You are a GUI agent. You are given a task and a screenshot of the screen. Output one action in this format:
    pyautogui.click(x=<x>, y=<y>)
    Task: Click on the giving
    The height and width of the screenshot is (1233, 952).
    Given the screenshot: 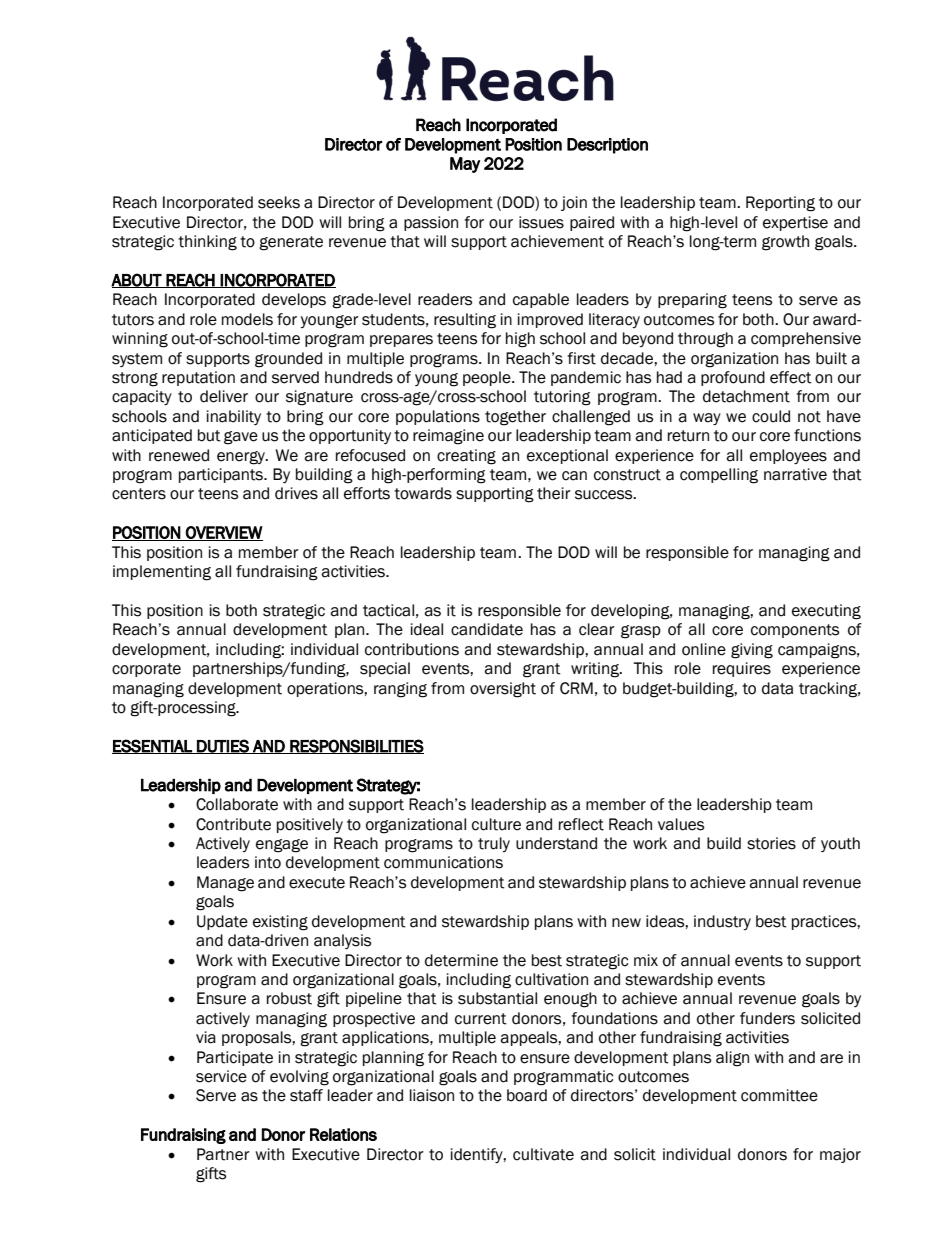 What is the action you would take?
    pyautogui.click(x=752, y=651)
